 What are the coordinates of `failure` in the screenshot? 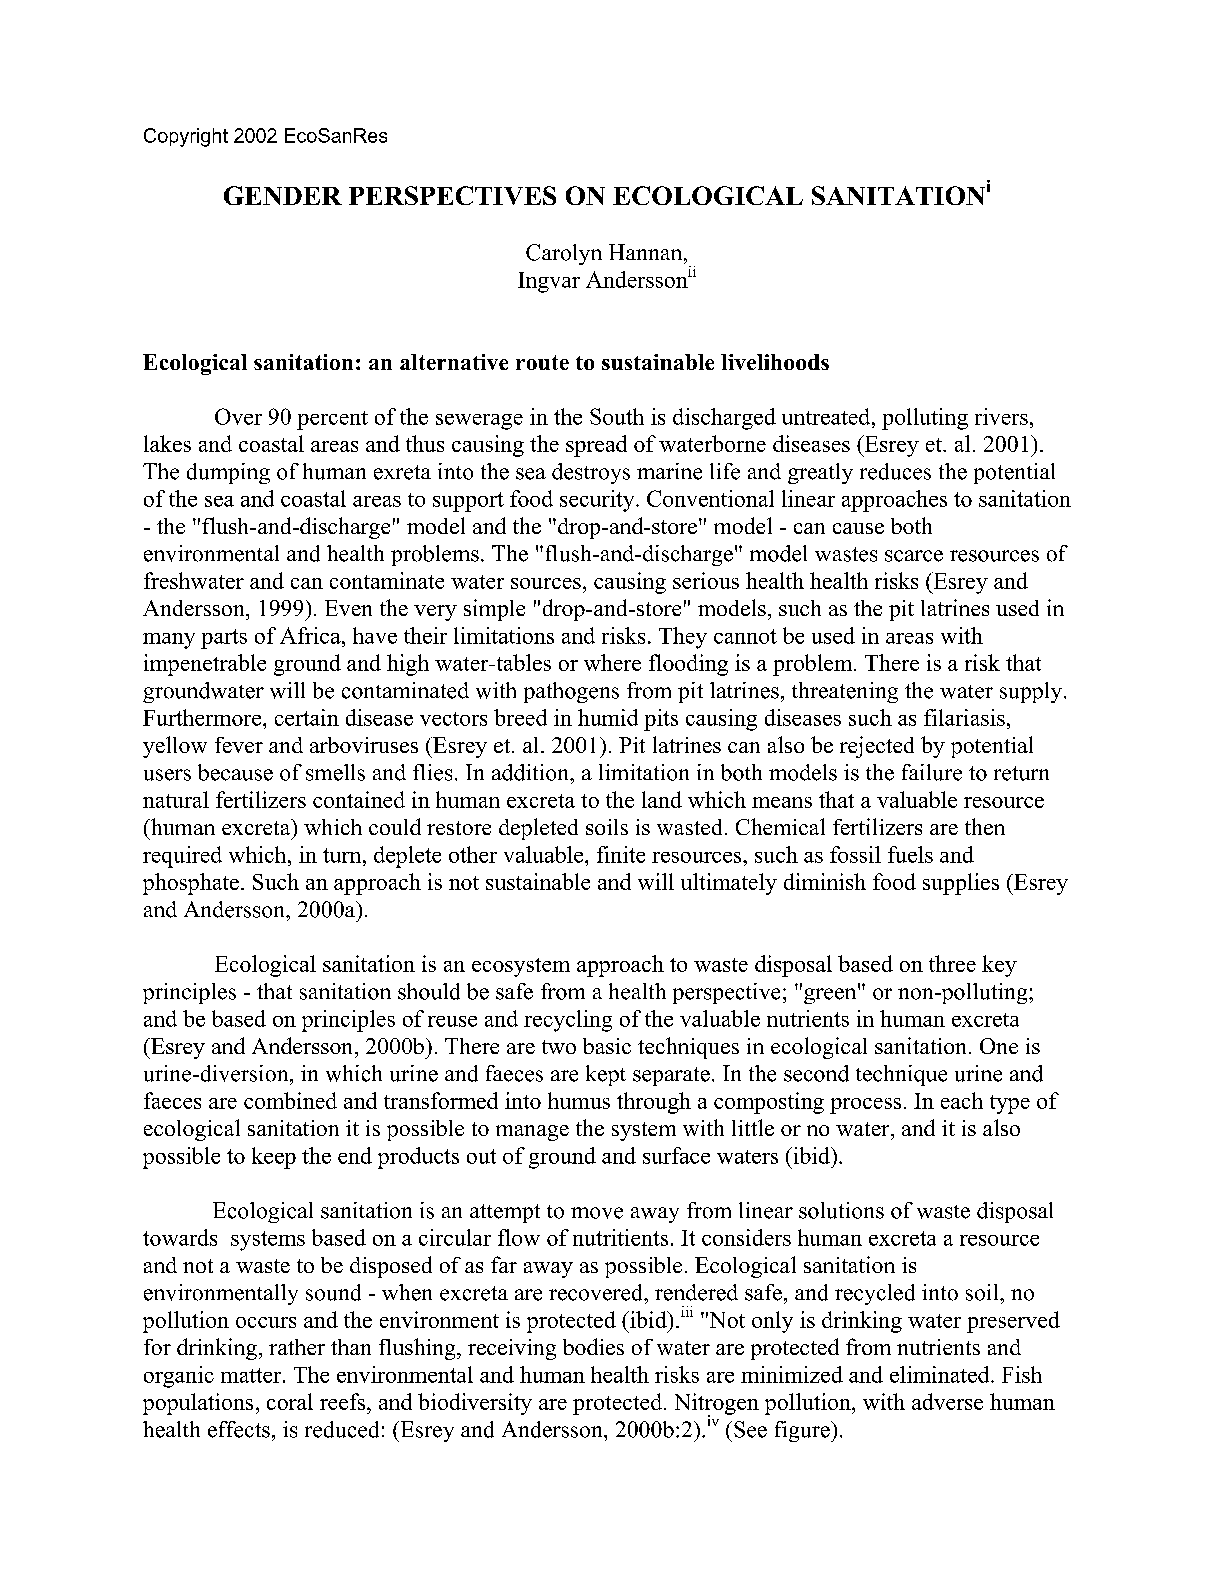 It's located at (932, 772).
